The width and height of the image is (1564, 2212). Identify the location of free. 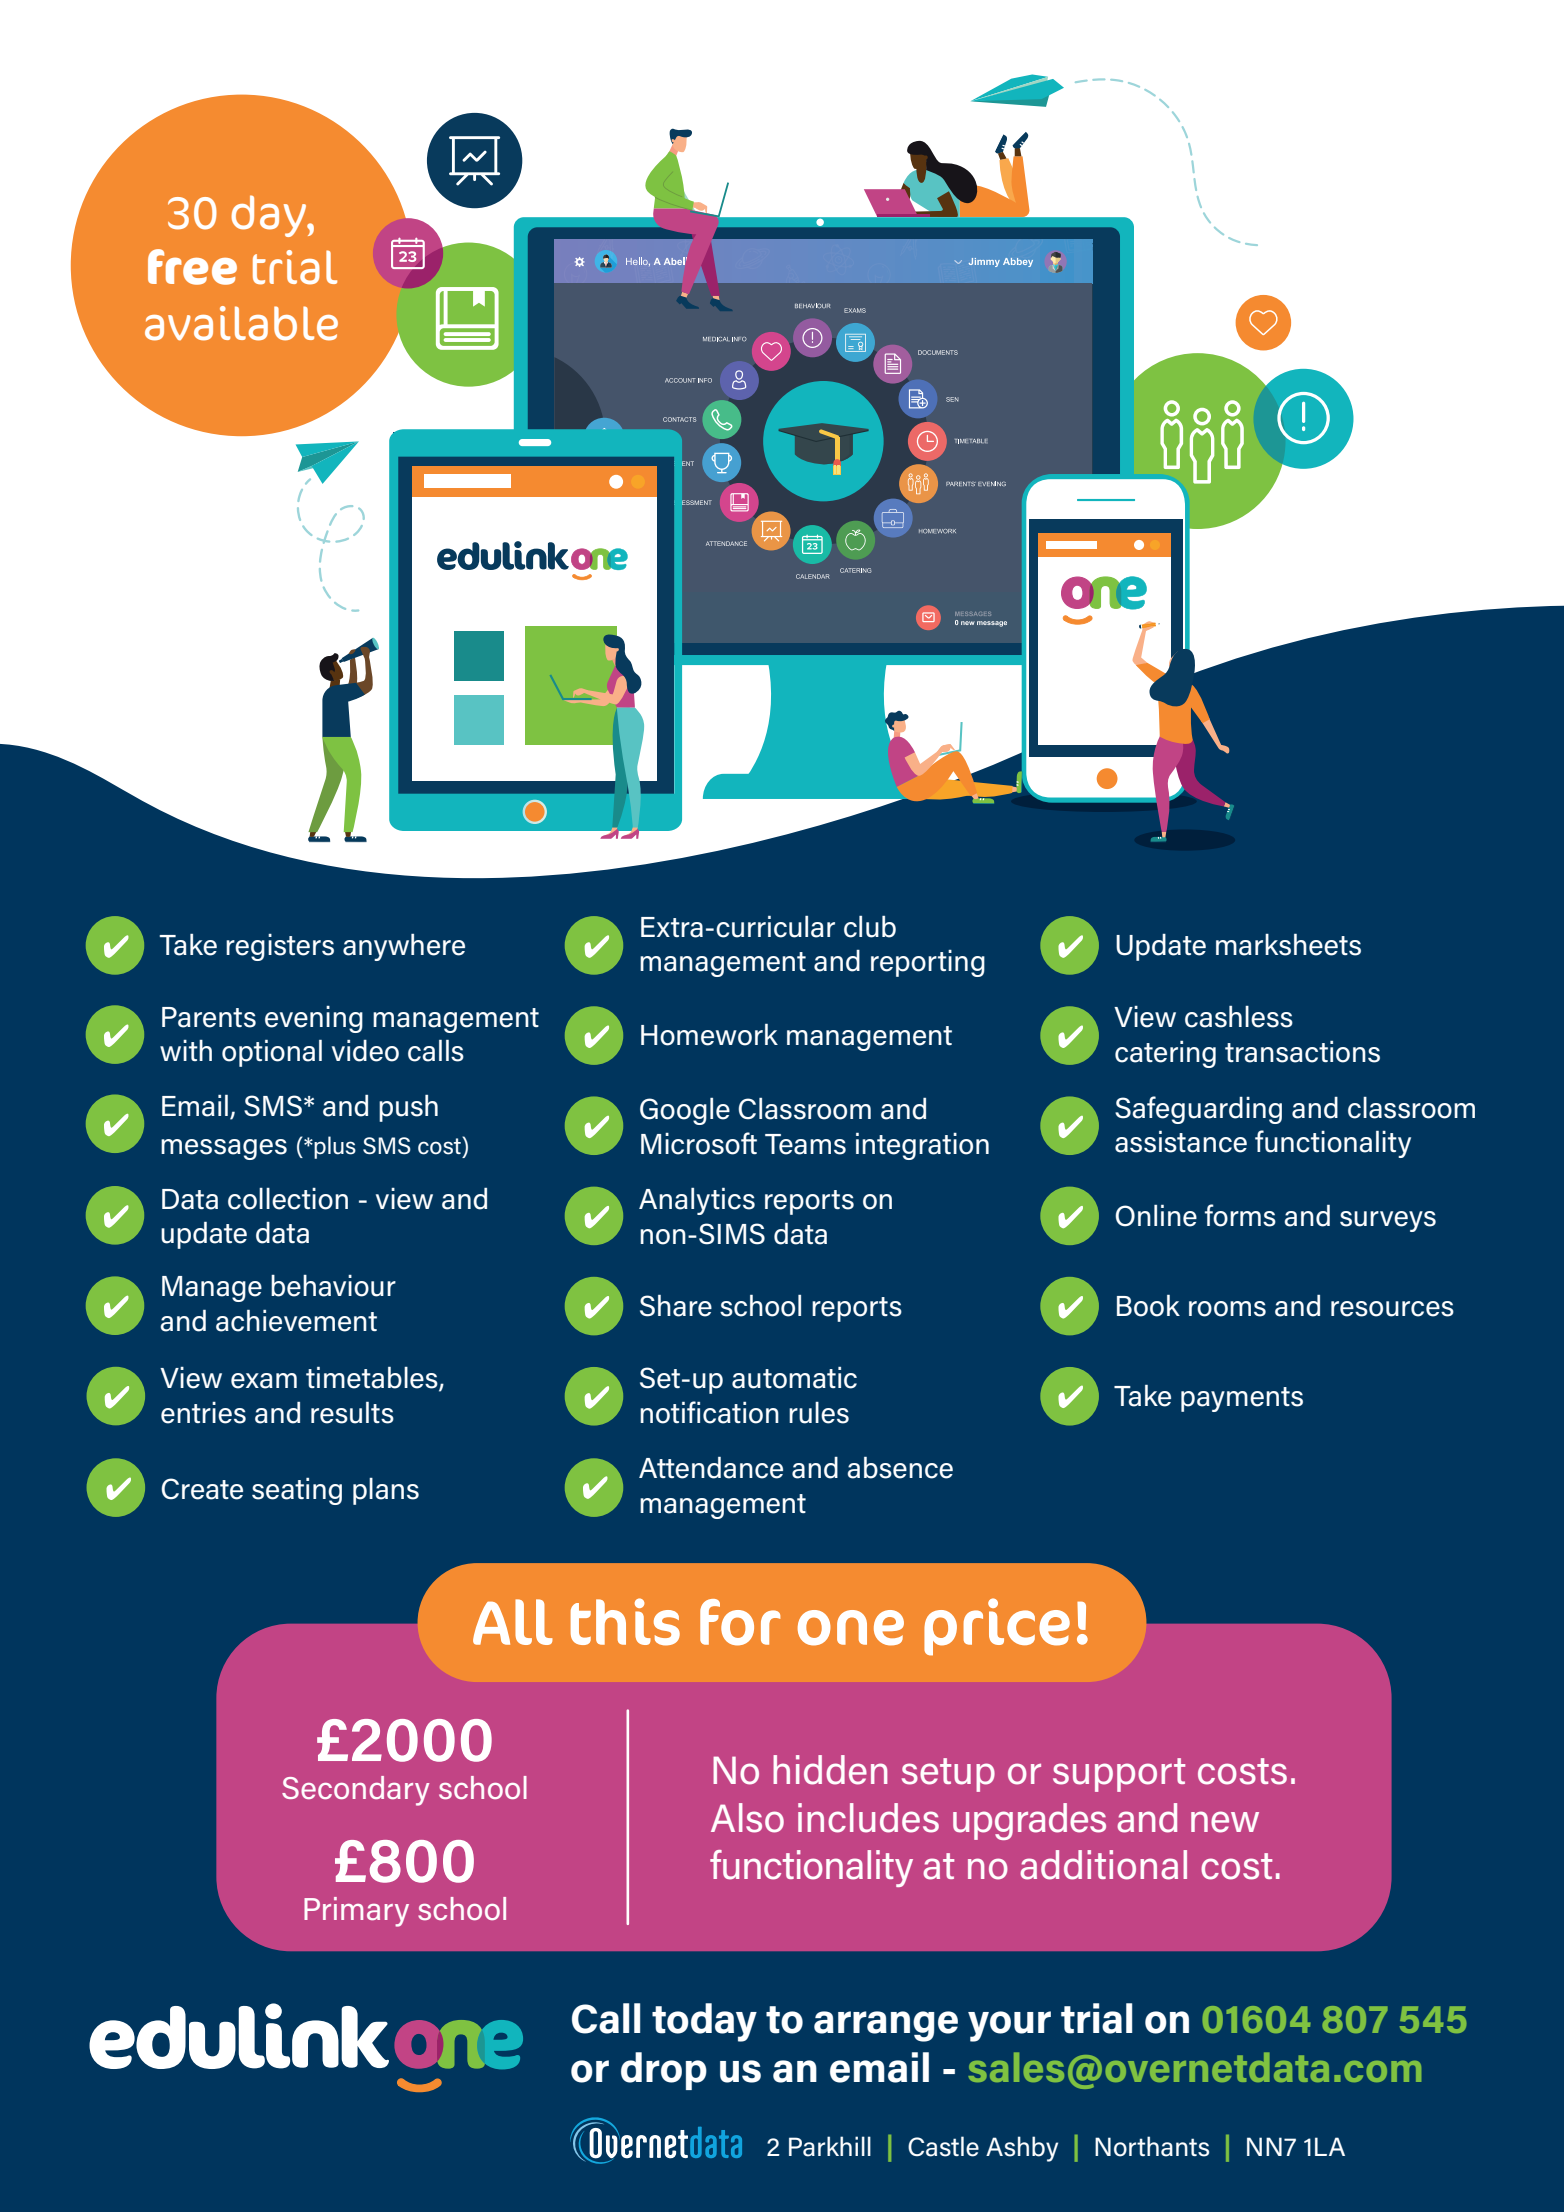
(192, 267).
